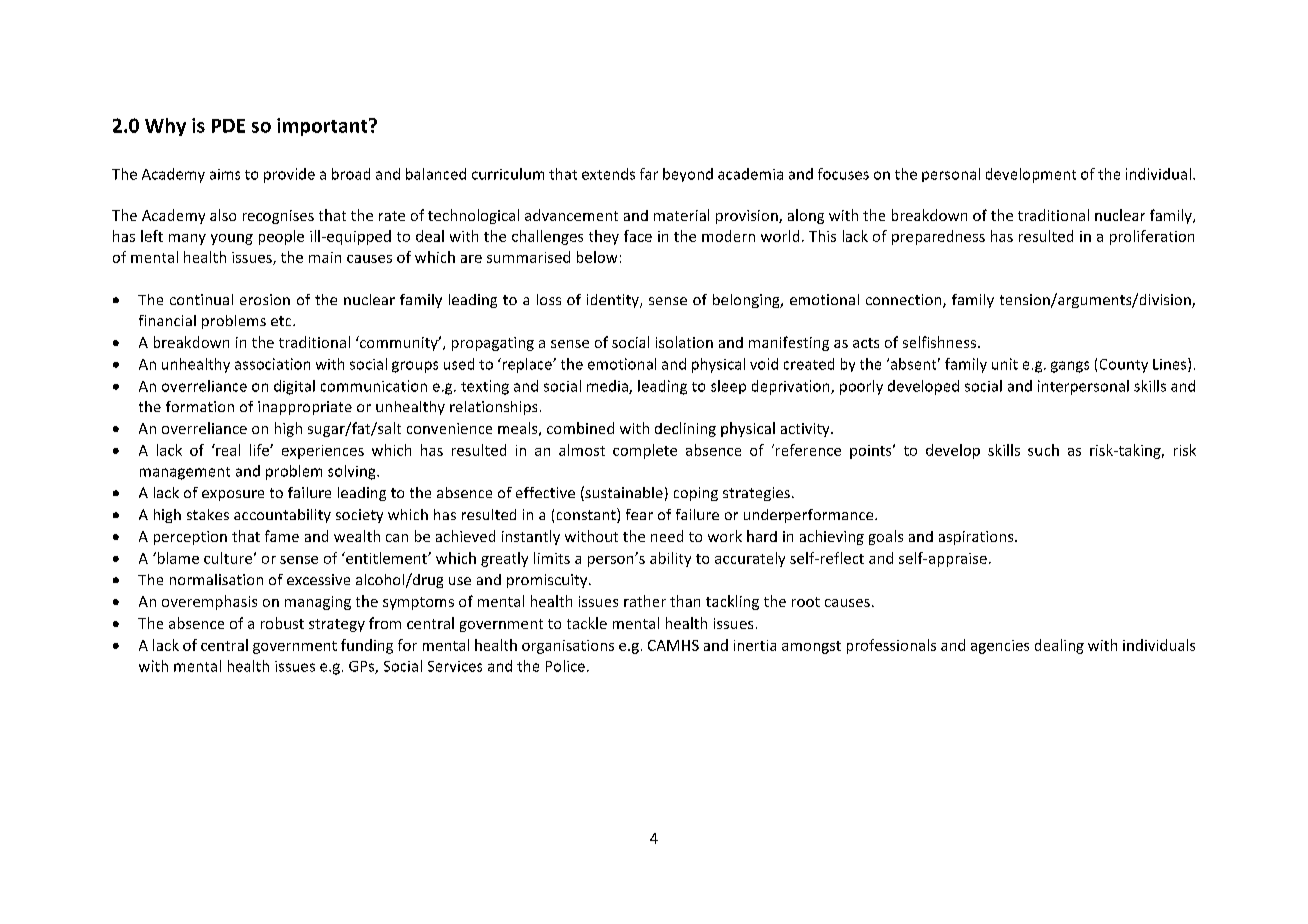  What do you see at coordinates (843, 174) in the image?
I see `focuses` at bounding box center [843, 174].
